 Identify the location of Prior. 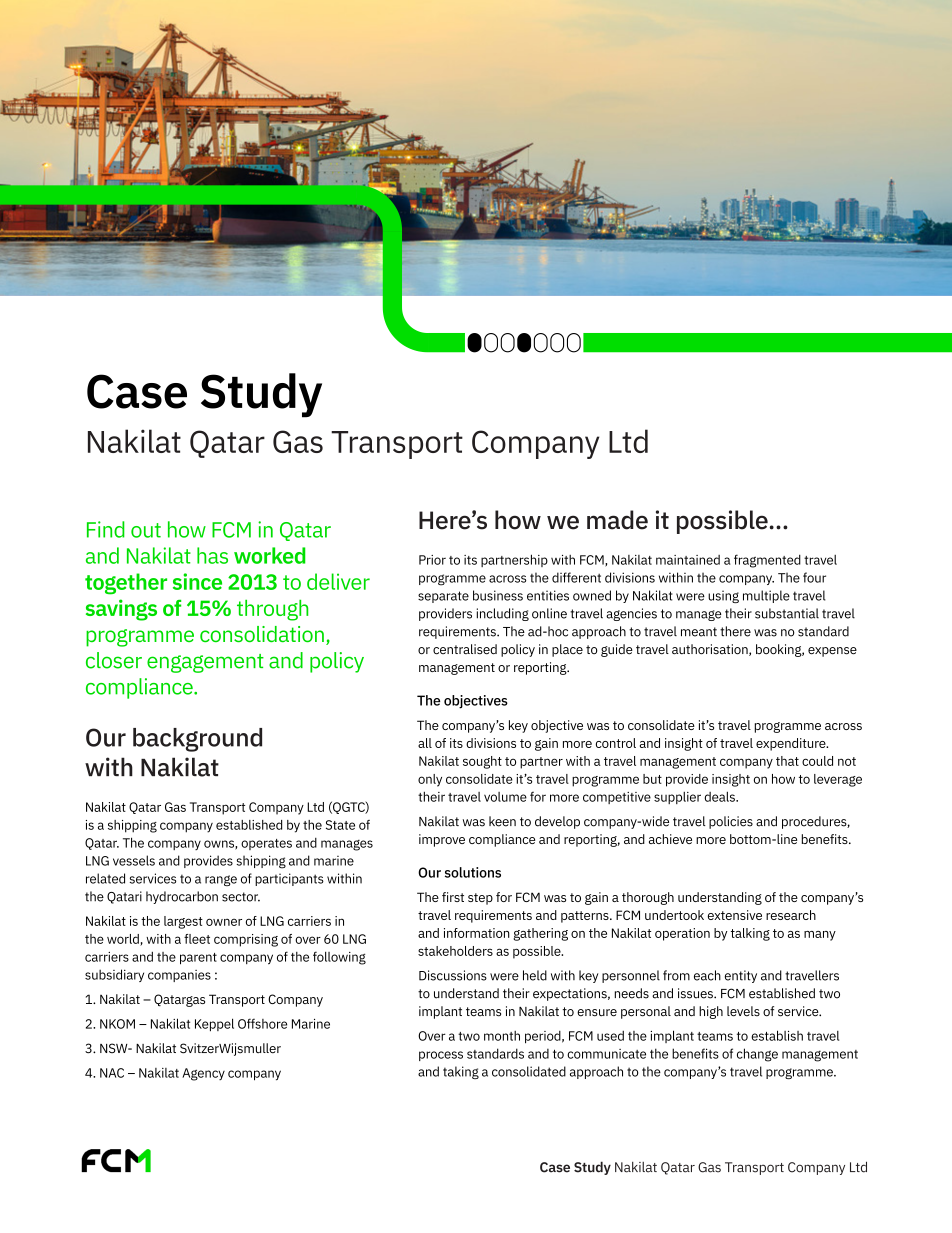
(432, 560).
